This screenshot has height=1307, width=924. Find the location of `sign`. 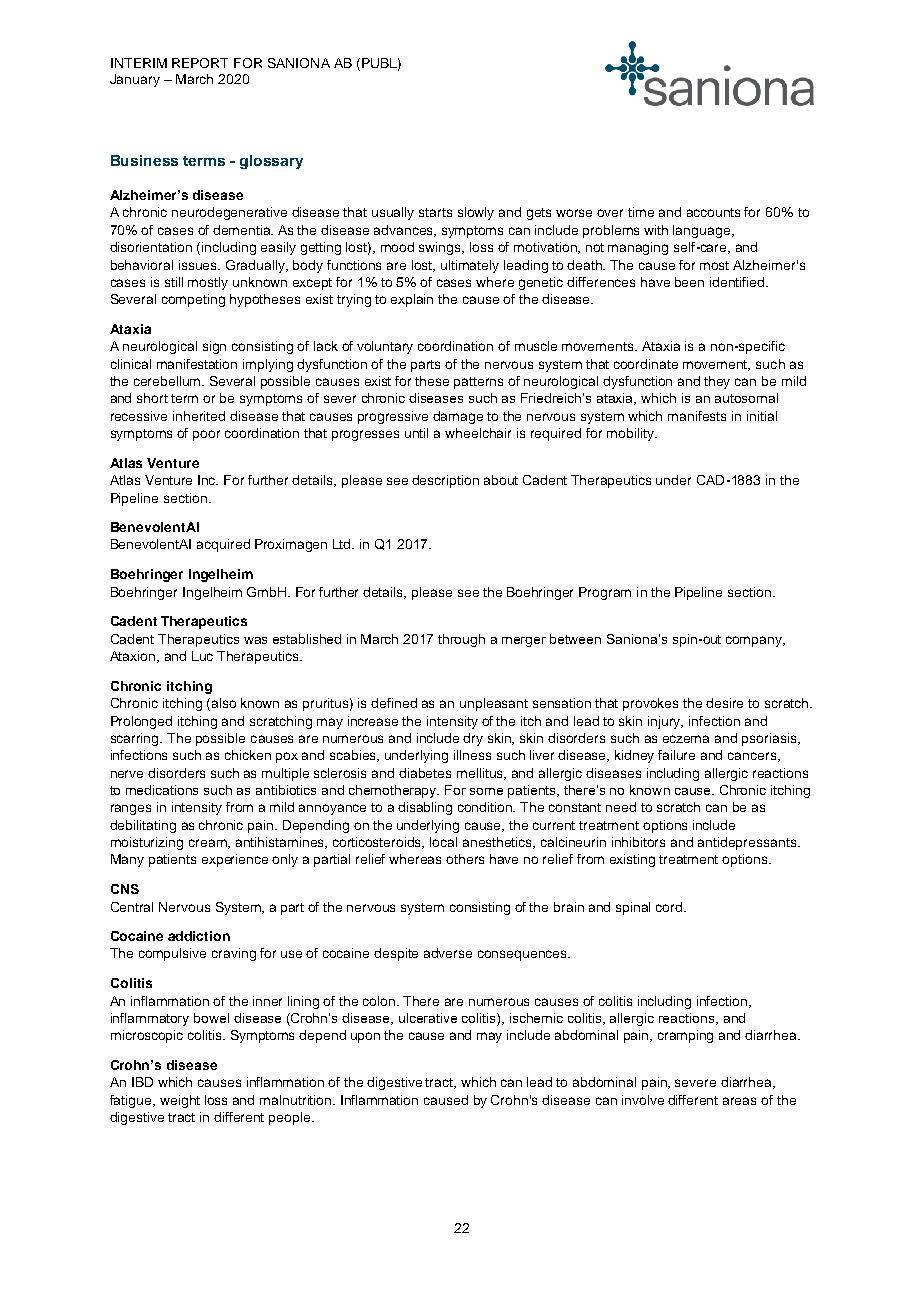

sign is located at coordinates (214, 347).
